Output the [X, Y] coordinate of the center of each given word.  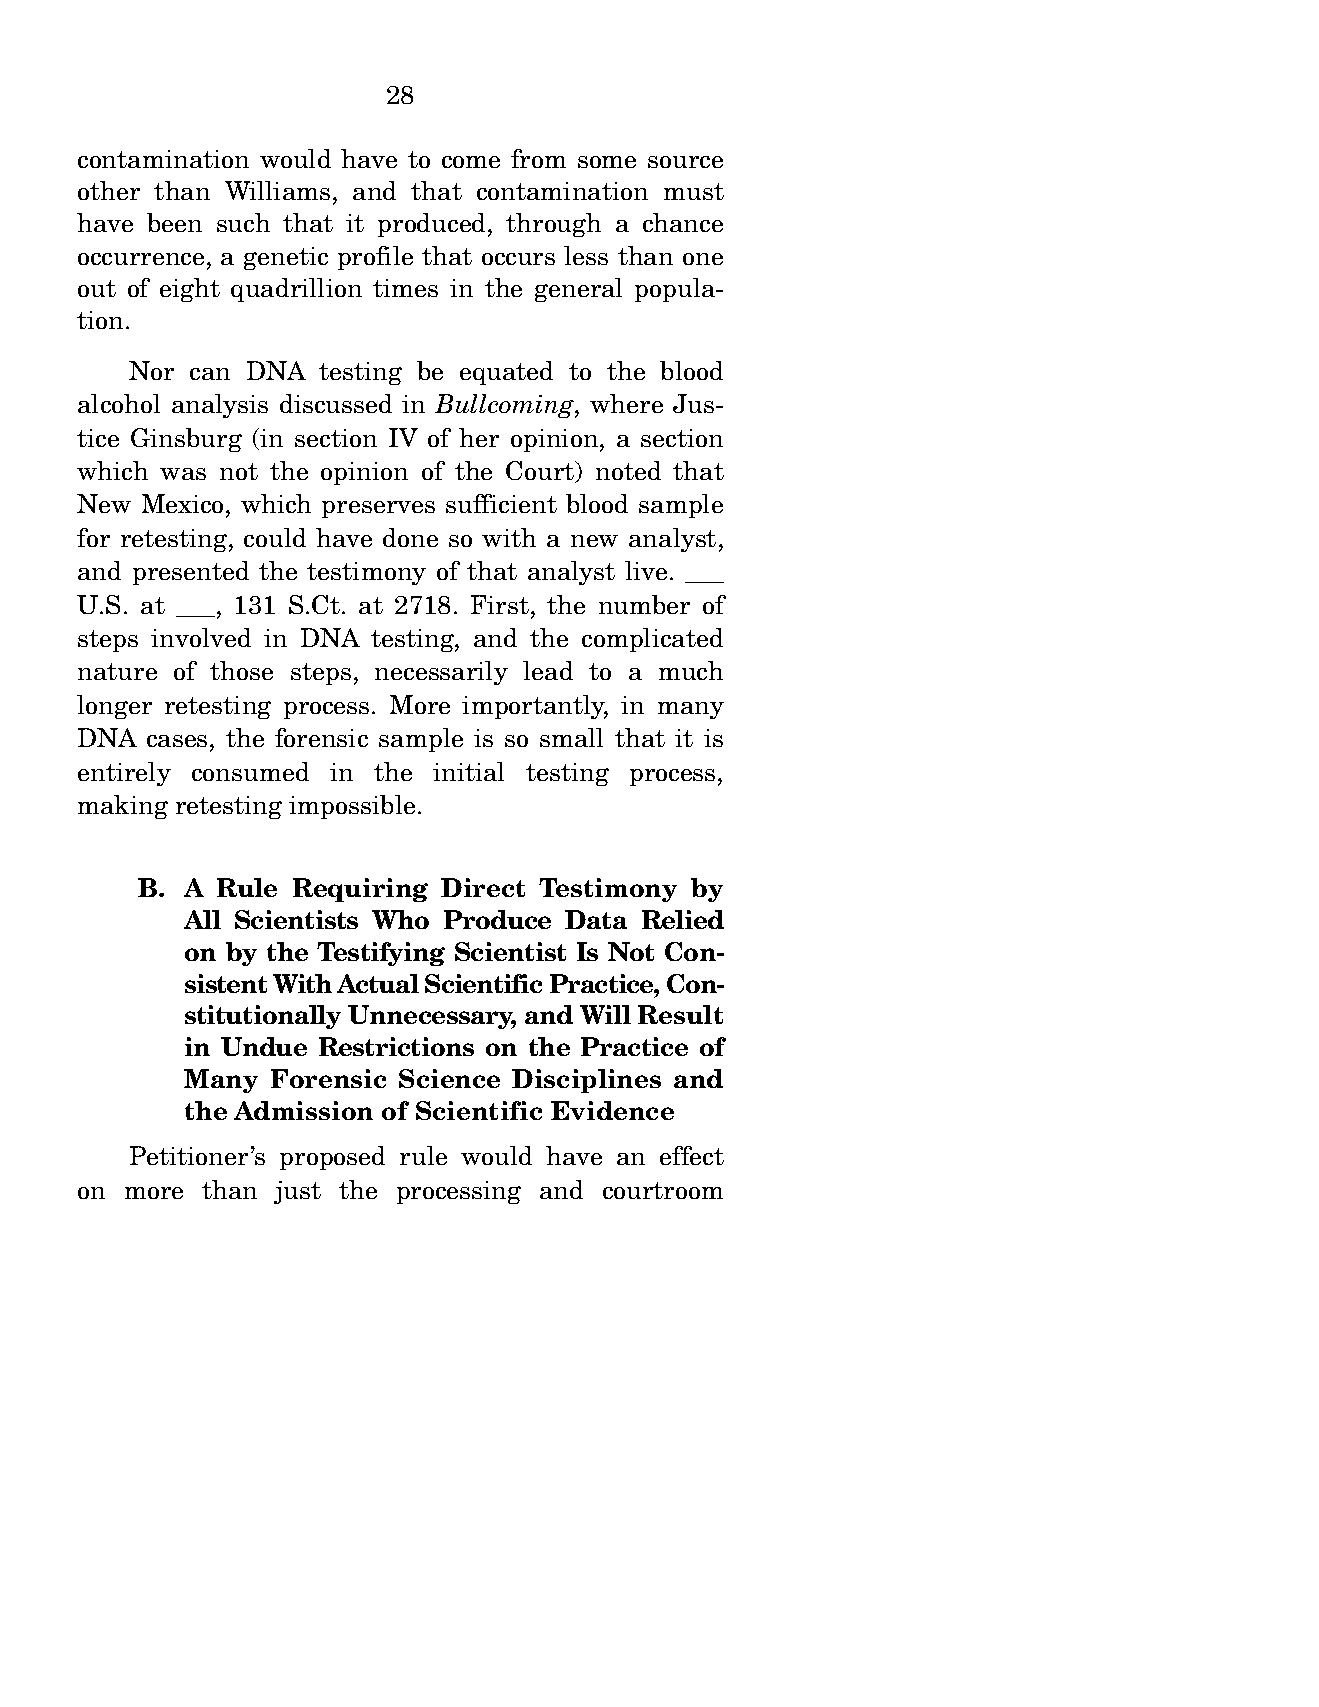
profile [375, 258]
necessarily [441, 673]
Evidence [612, 1110]
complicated [652, 640]
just [297, 1192]
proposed [332, 1158]
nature [117, 671]
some [607, 162]
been [174, 222]
